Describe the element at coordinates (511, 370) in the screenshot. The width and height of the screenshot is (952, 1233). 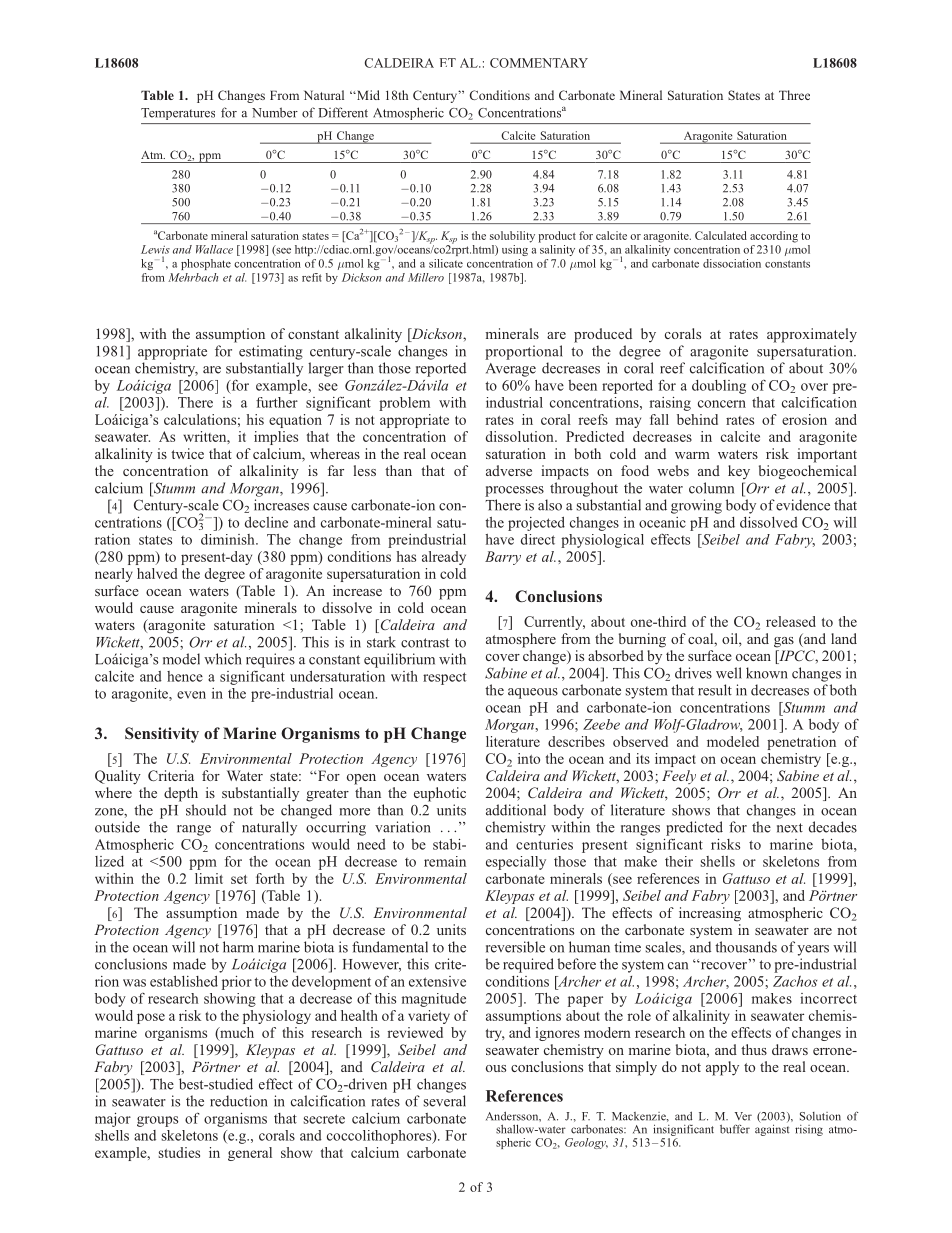
I see `Average` at that location.
